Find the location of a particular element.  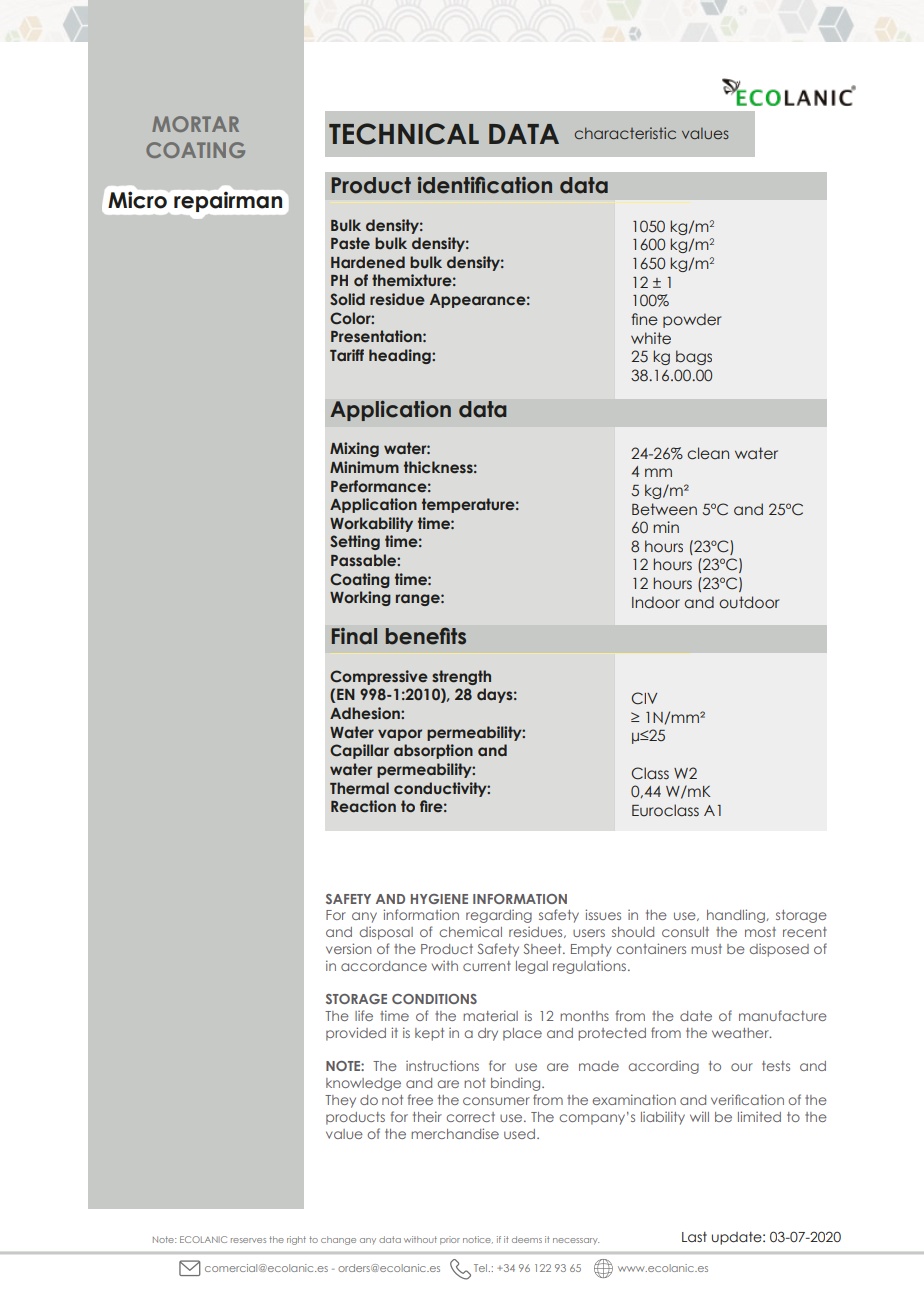

characteristic is located at coordinates (625, 133).
